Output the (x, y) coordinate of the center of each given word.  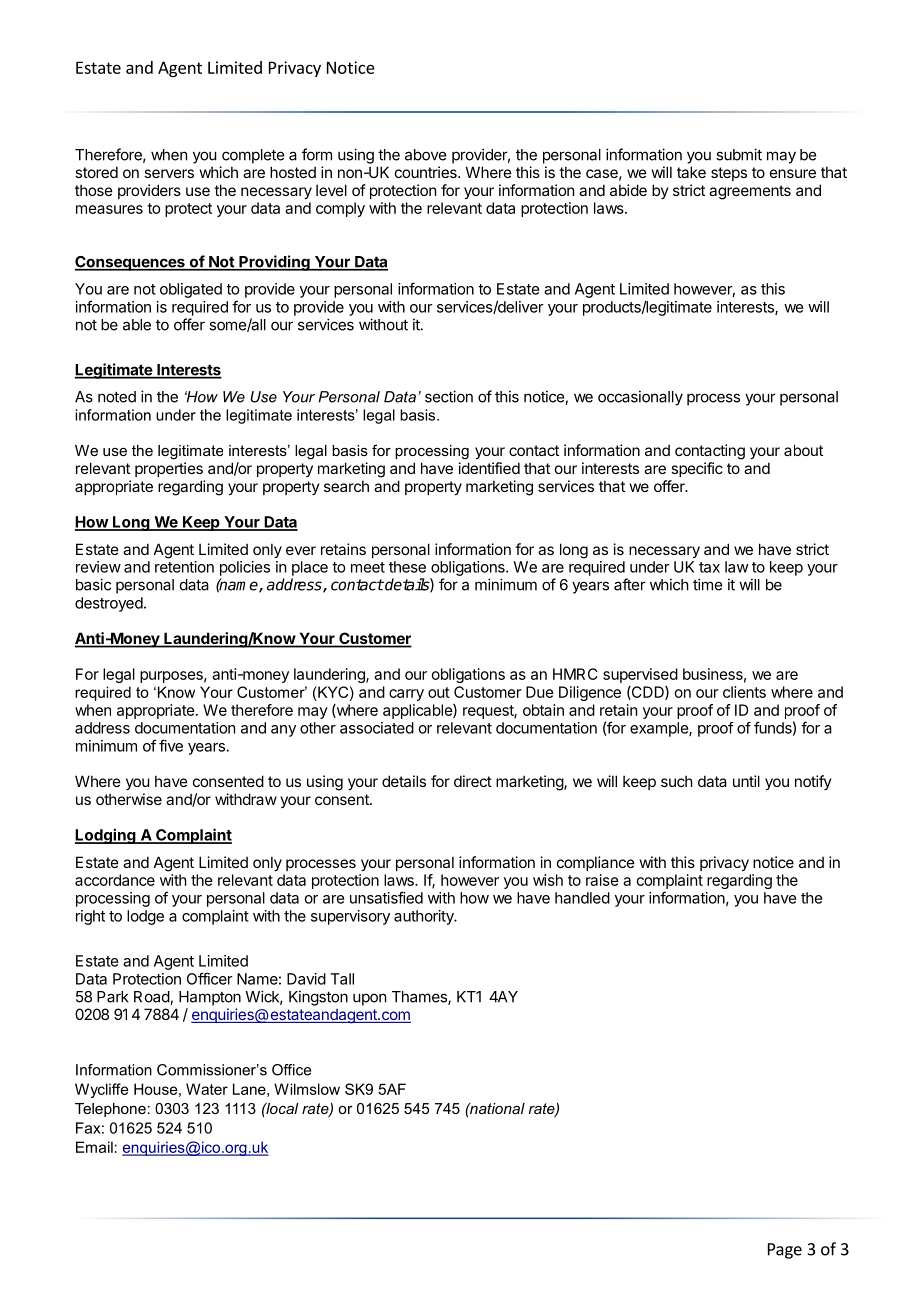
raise (602, 880)
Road (152, 998)
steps (729, 174)
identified (489, 468)
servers (169, 173)
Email (94, 1147)
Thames (420, 998)
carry (406, 695)
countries (427, 172)
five (171, 745)
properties (169, 469)
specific (697, 469)
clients (744, 692)
